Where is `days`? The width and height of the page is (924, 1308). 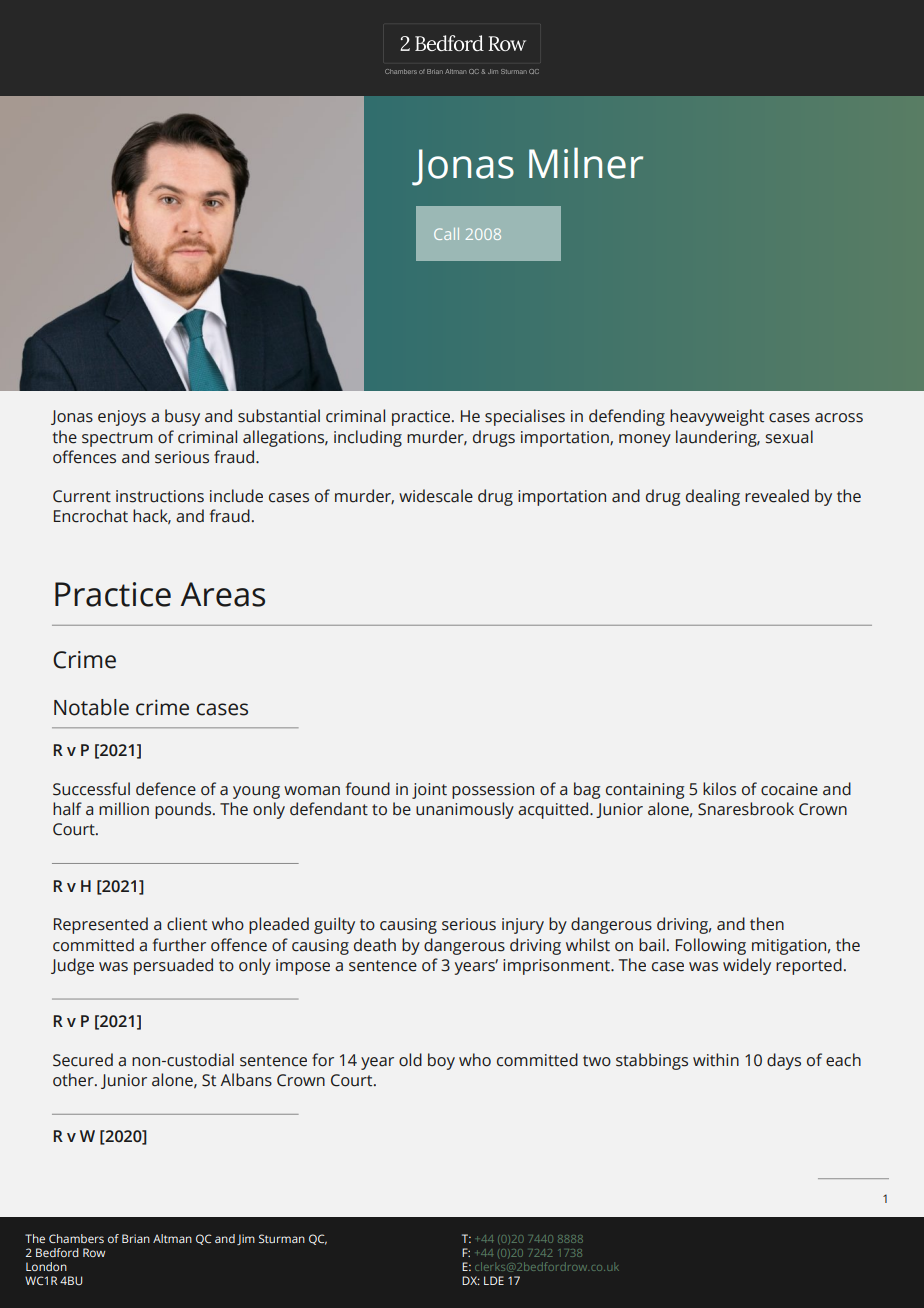 days is located at coordinates (784, 1061).
